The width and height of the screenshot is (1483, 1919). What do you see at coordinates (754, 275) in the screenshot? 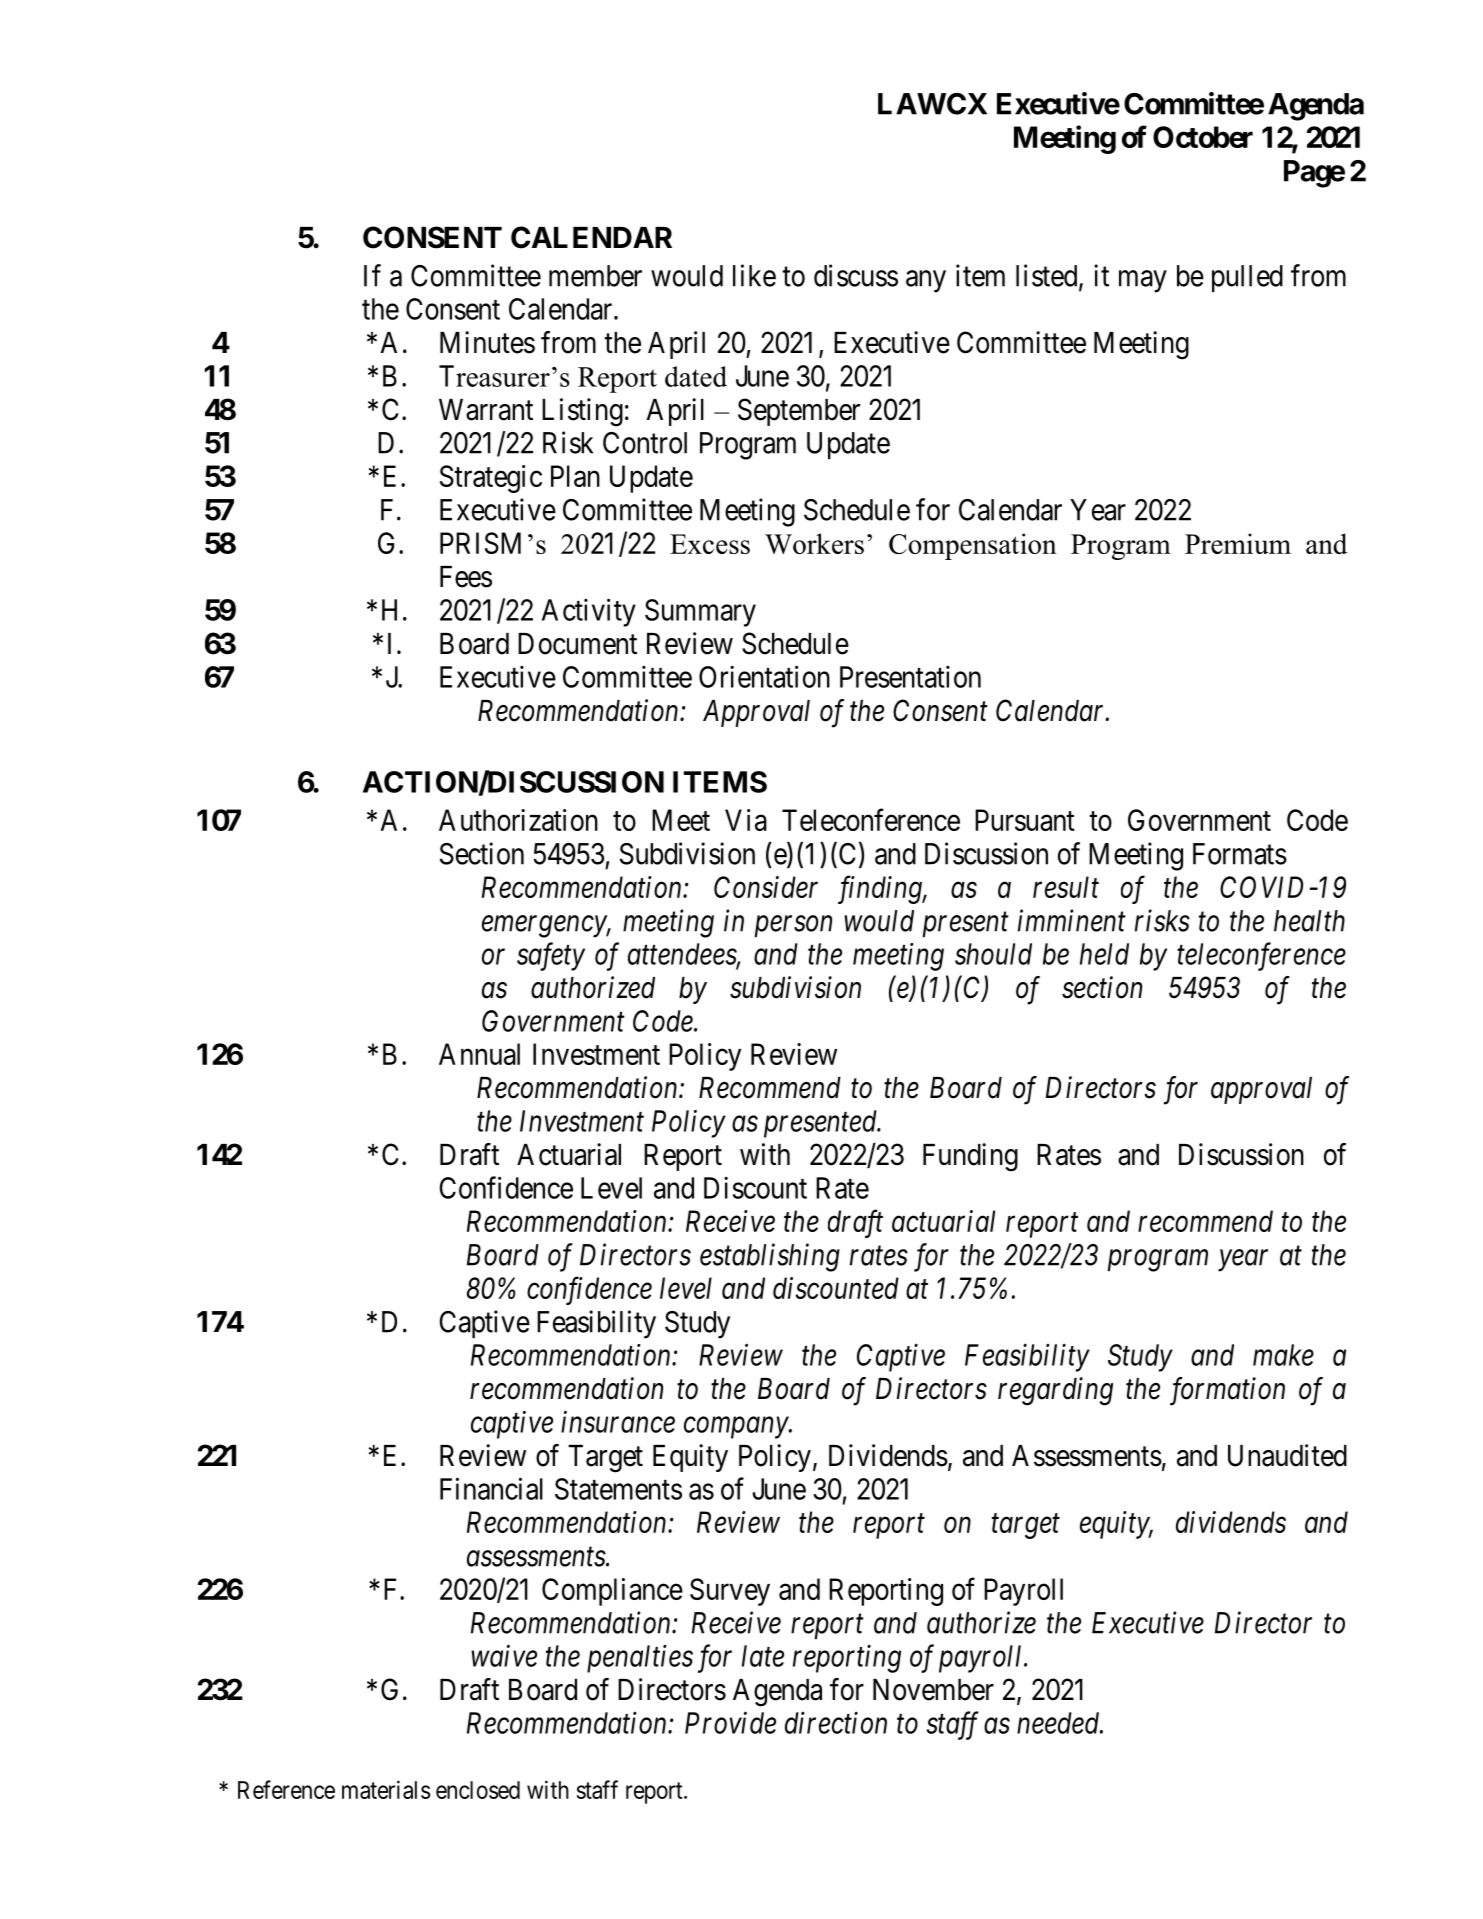
I see `like` at bounding box center [754, 275].
